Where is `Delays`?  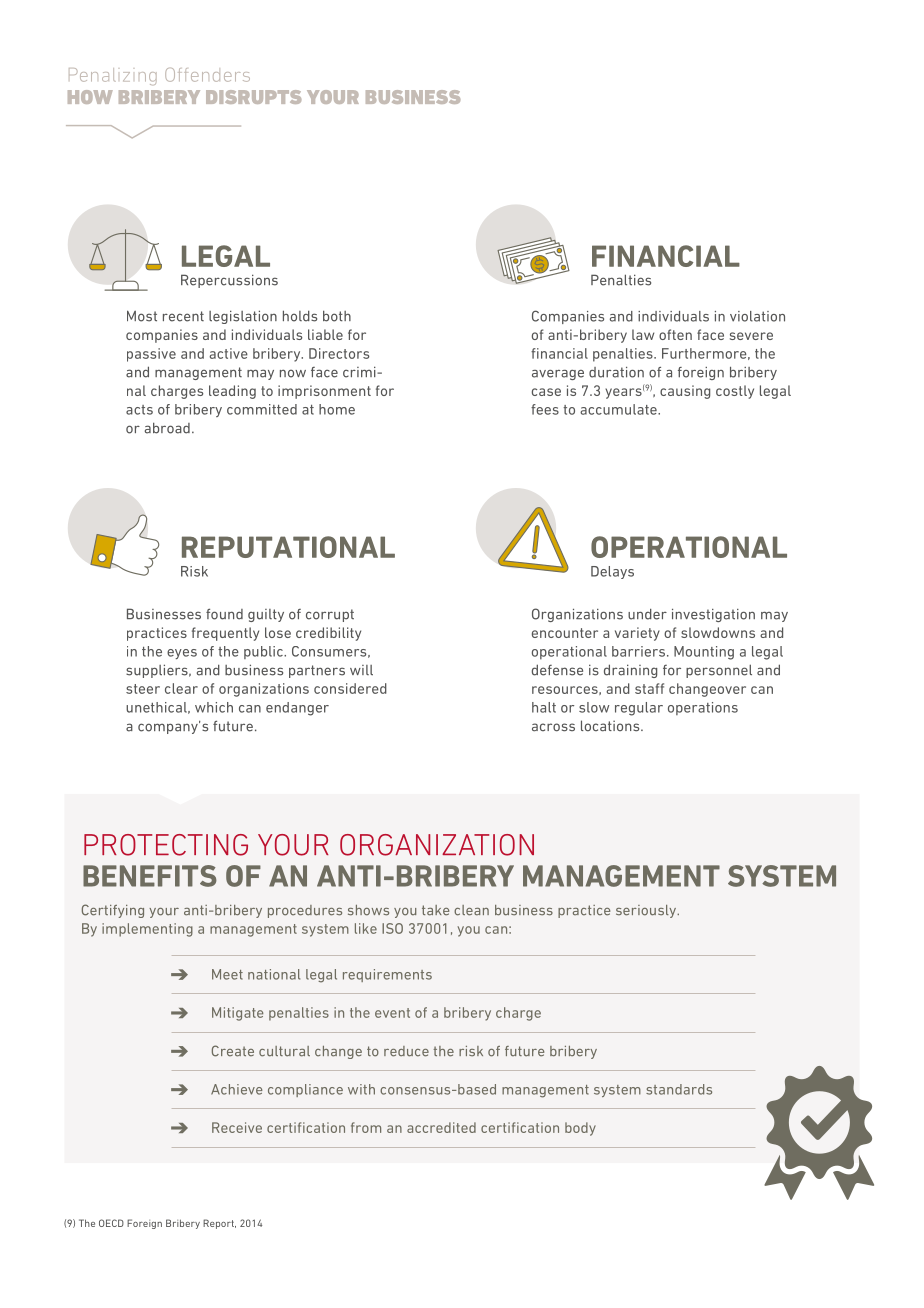 Delays is located at coordinates (612, 572).
